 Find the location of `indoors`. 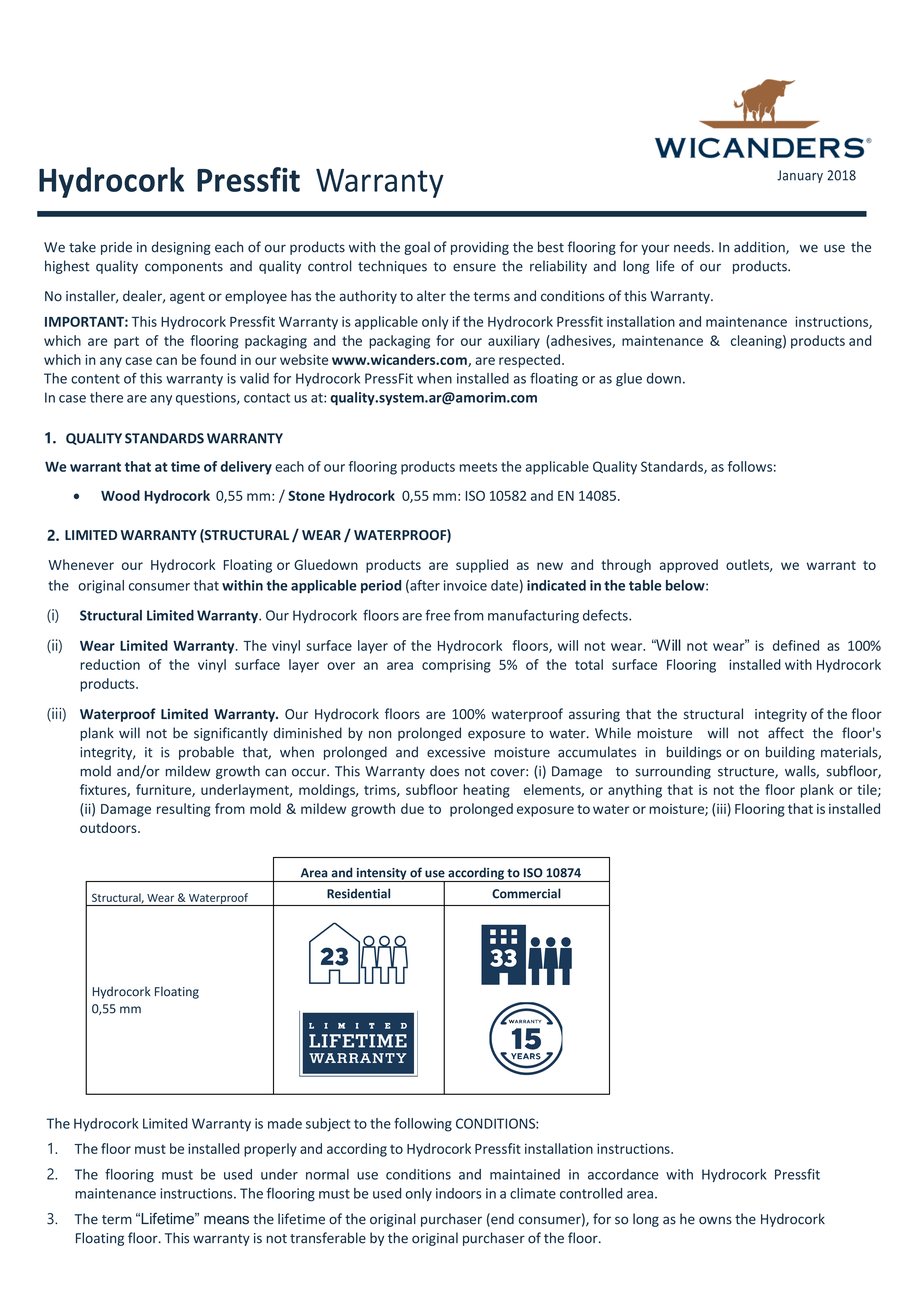

indoors is located at coordinates (459, 1193).
